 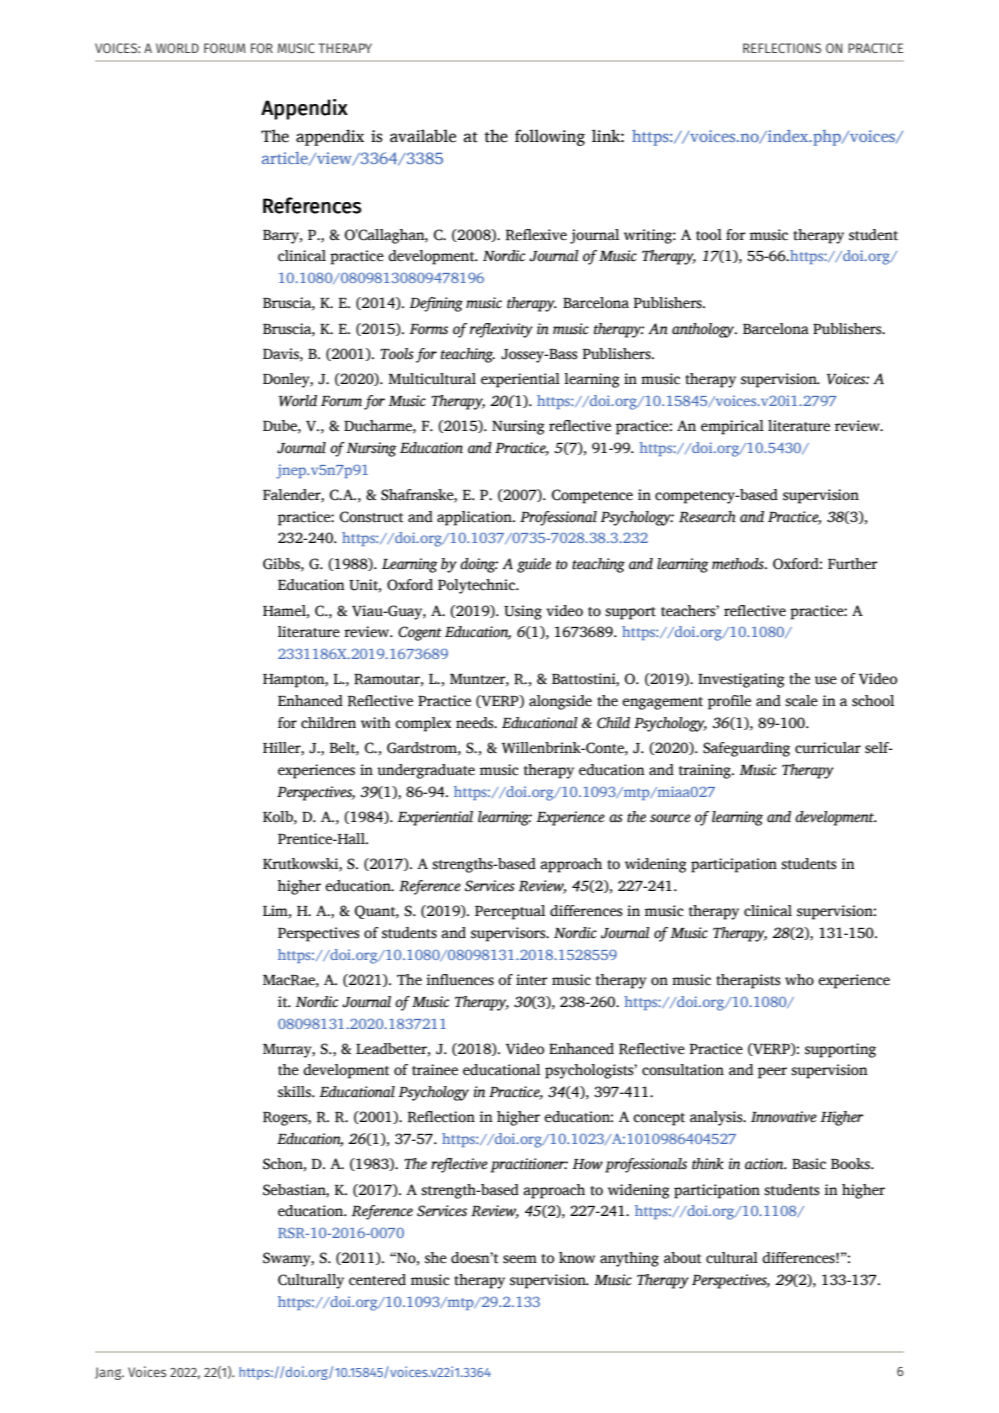 What do you see at coordinates (772, 1073) in the screenshot?
I see `peer` at bounding box center [772, 1073].
